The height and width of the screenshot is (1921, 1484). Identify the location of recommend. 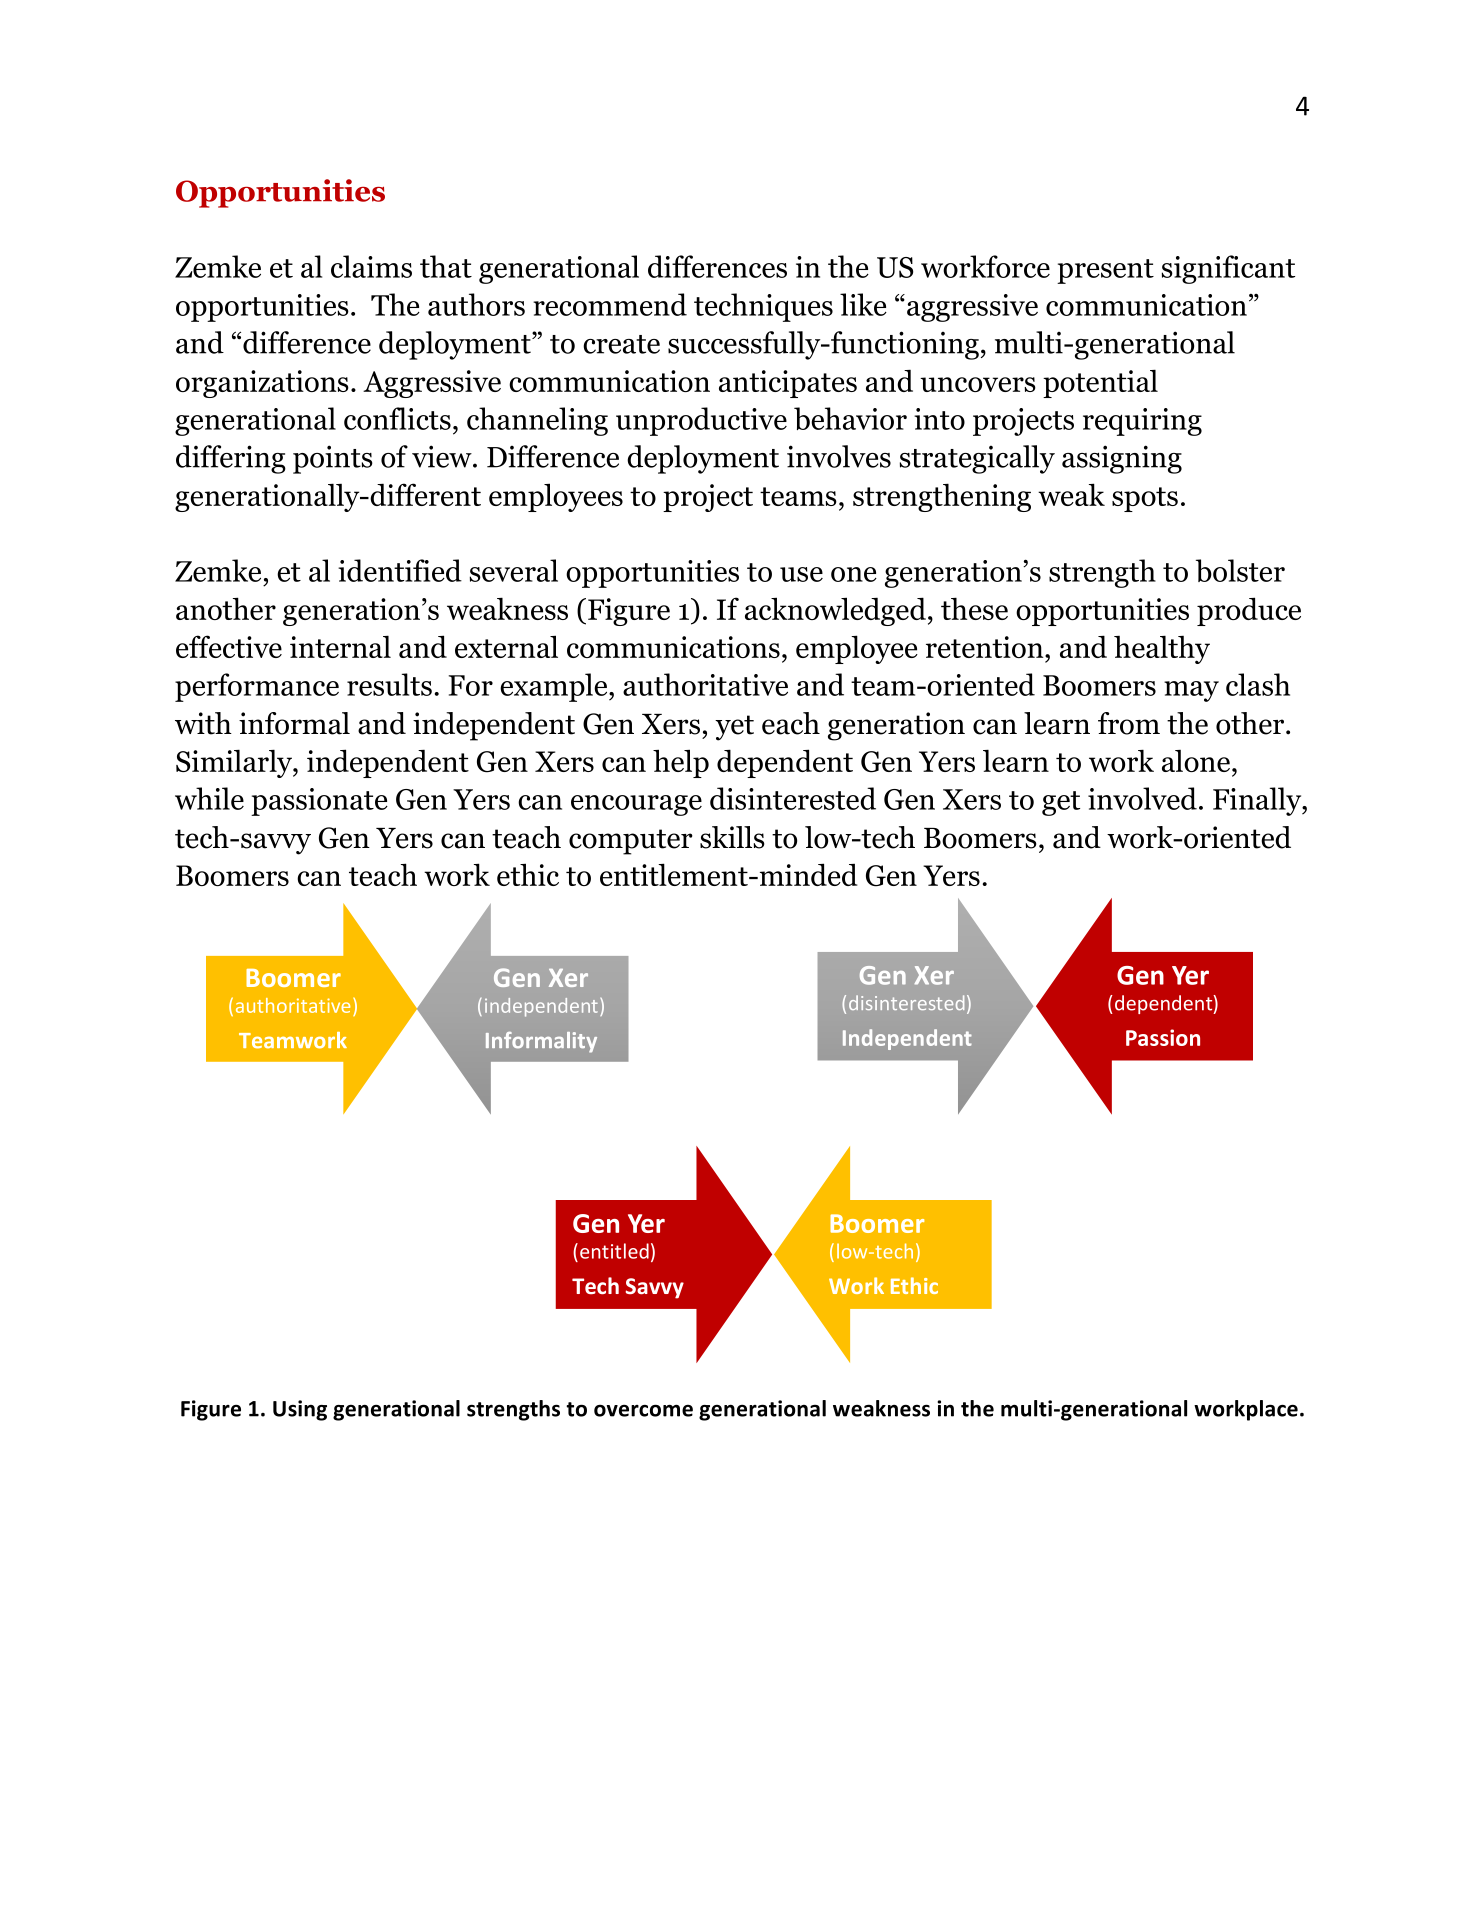
(610, 304).
